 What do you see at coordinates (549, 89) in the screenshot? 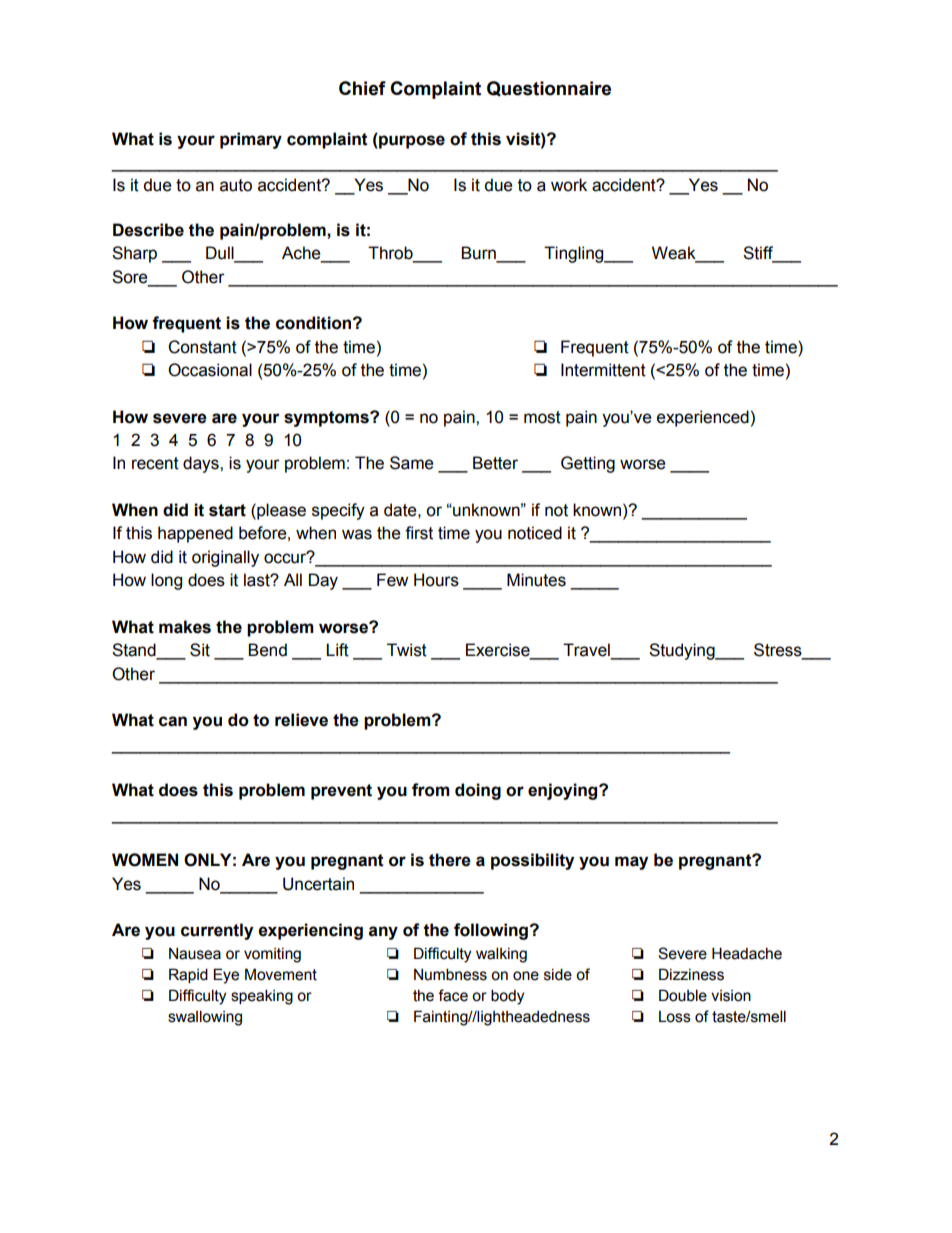
I see `Questionnaire` at bounding box center [549, 89].
